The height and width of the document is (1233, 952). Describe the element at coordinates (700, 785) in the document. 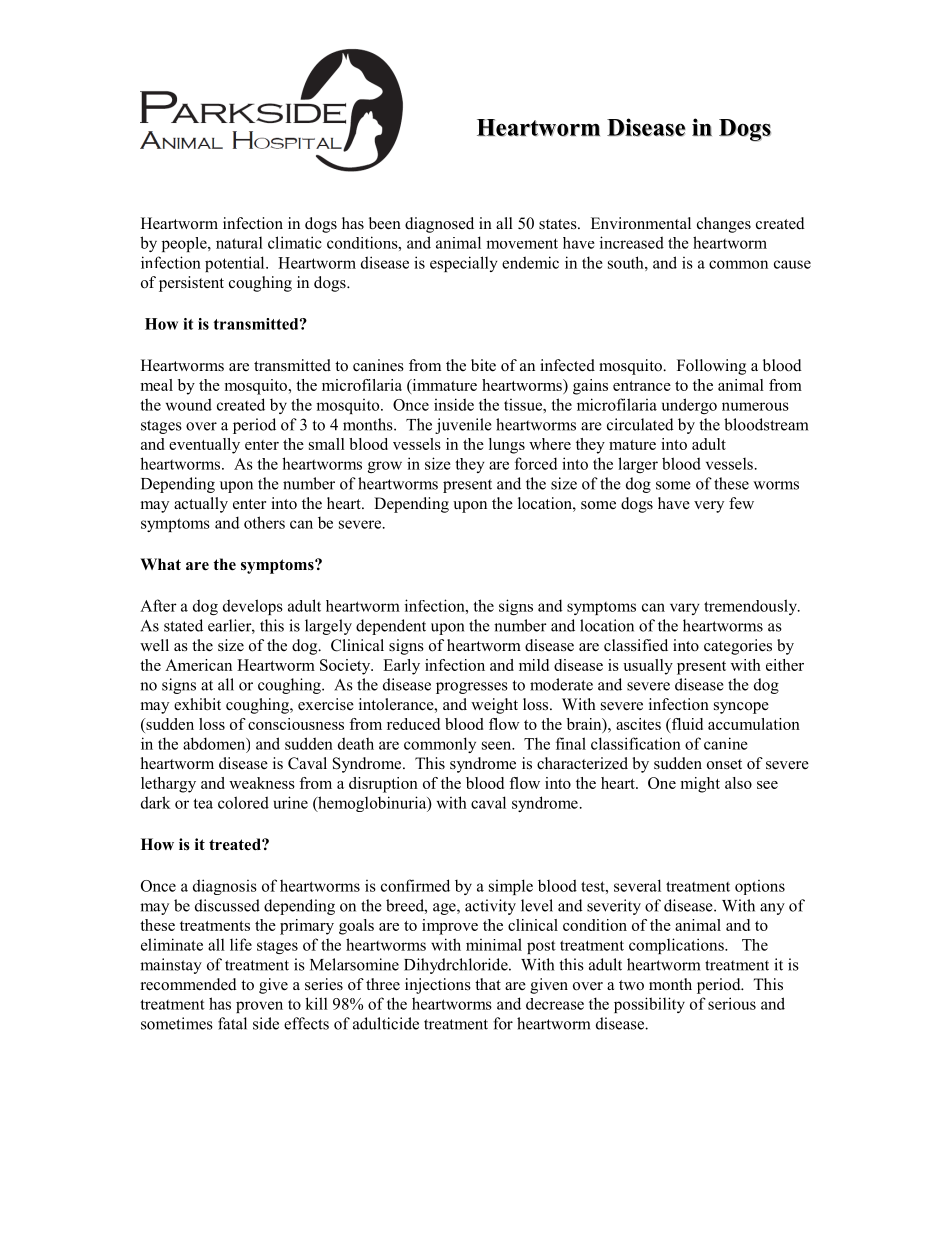

I see `might` at that location.
